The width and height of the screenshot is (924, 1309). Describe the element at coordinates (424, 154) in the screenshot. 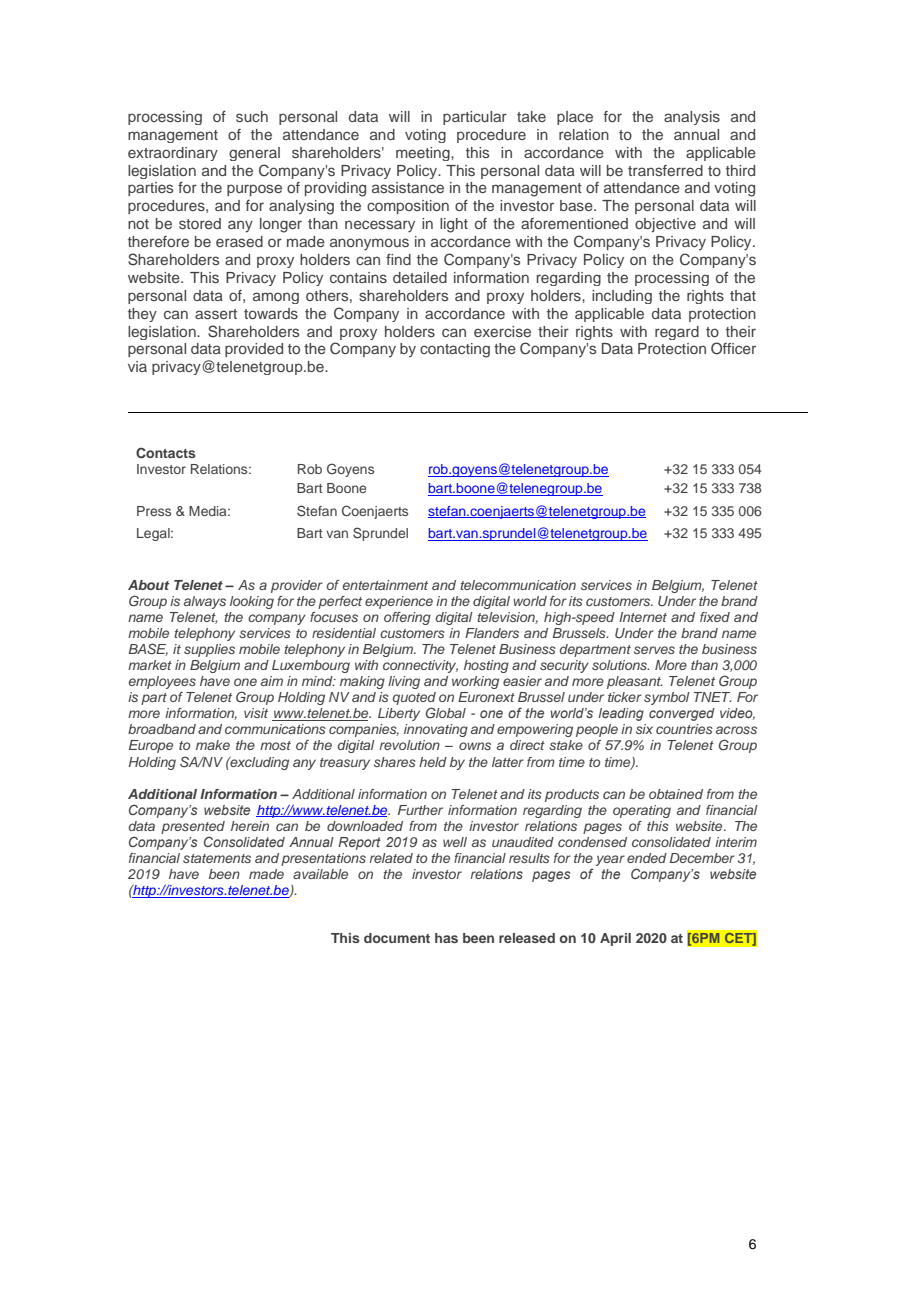

I see `meeting` at that location.
